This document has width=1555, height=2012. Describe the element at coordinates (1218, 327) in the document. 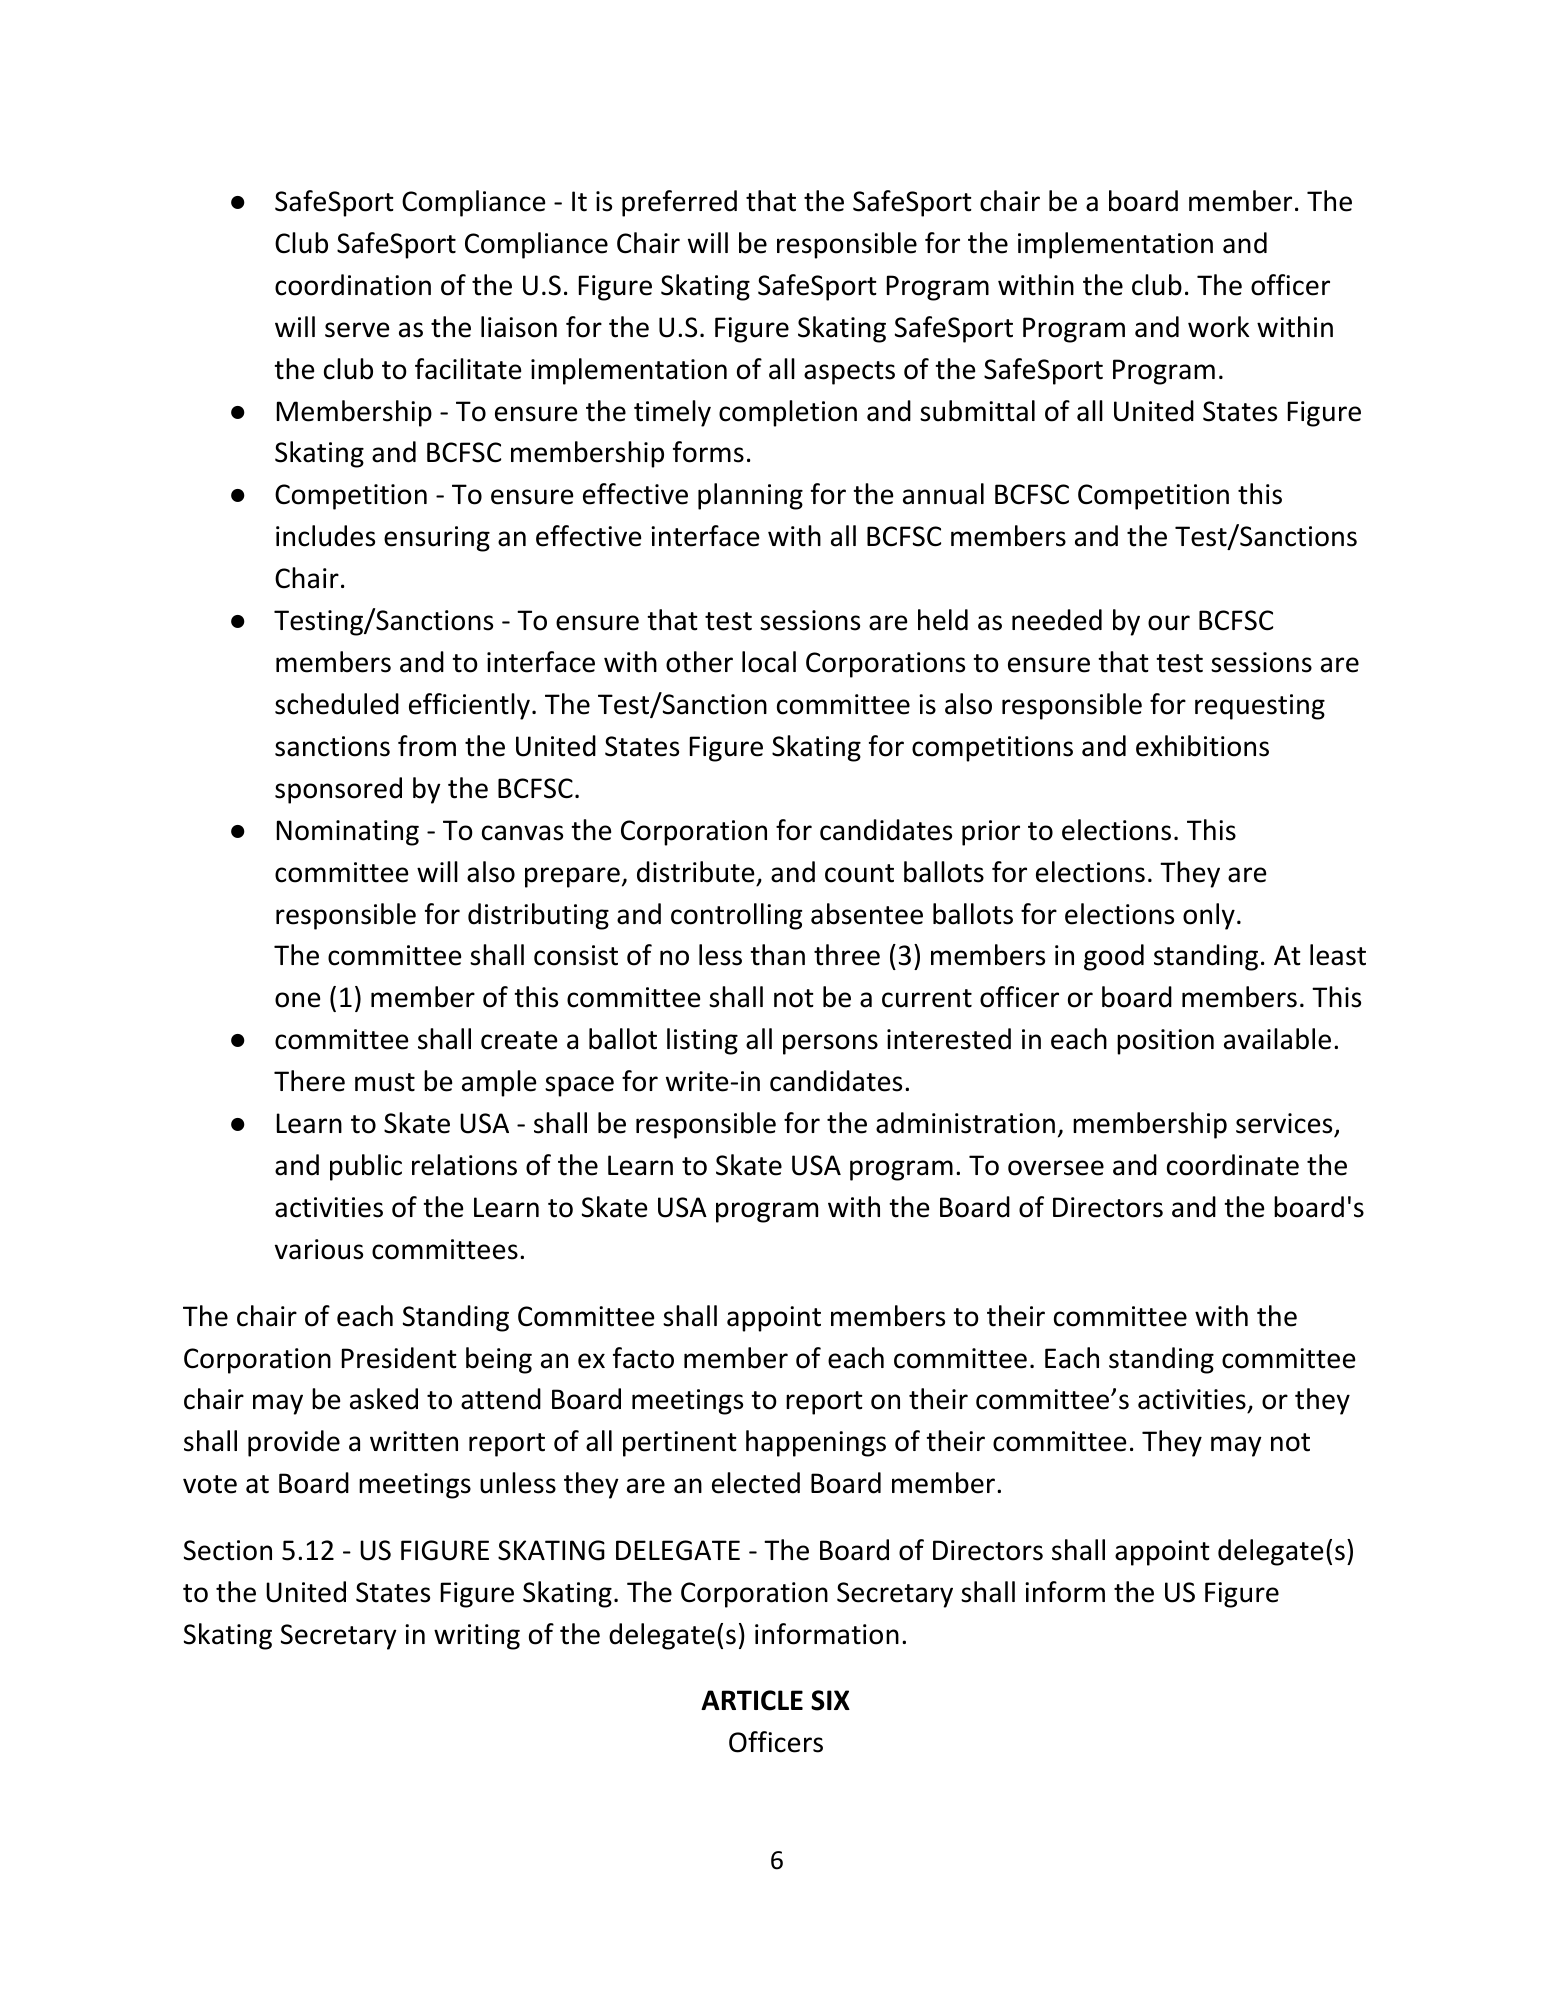

I see `work` at that location.
